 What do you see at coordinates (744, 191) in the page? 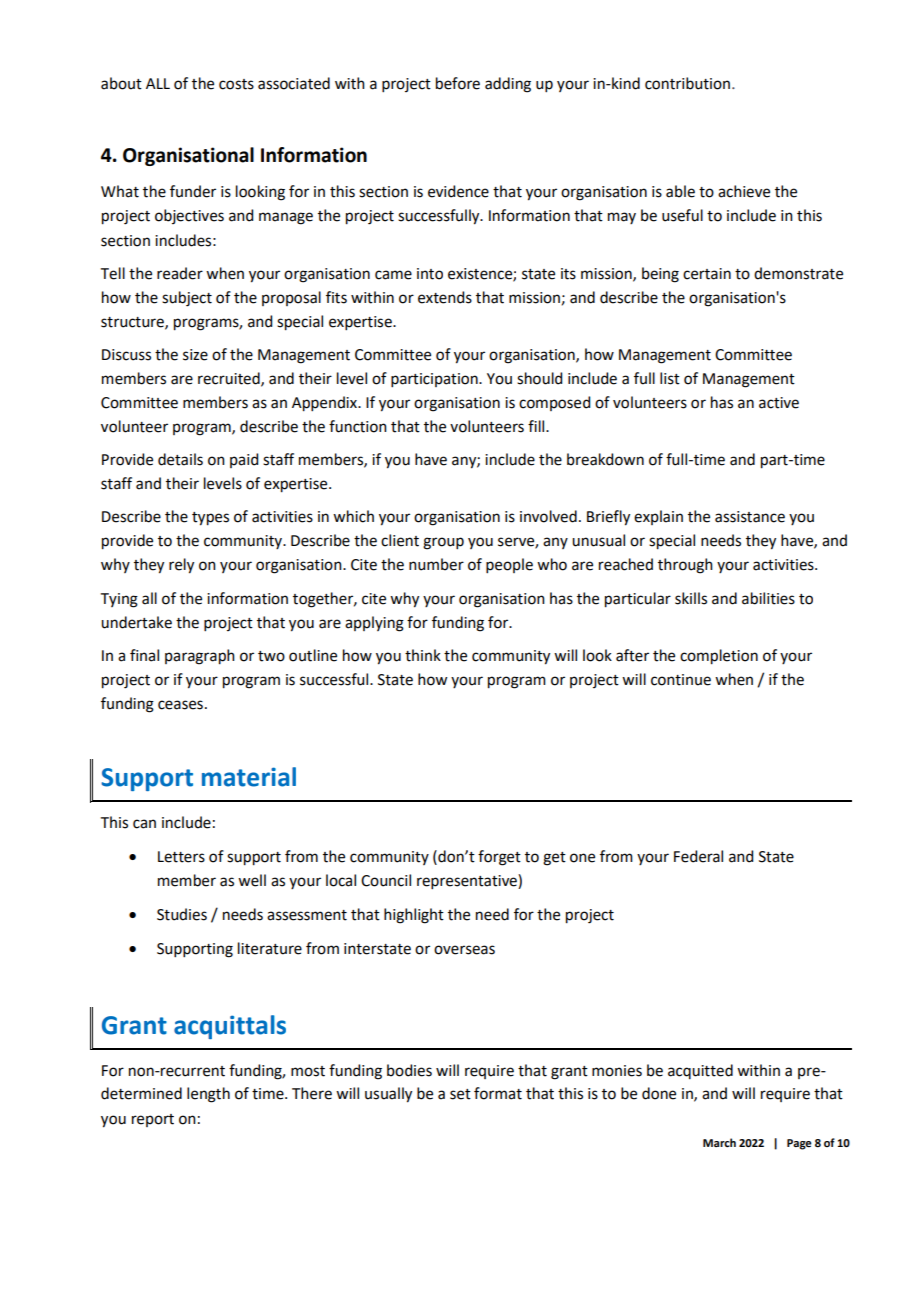
I see `achieve` at bounding box center [744, 191].
